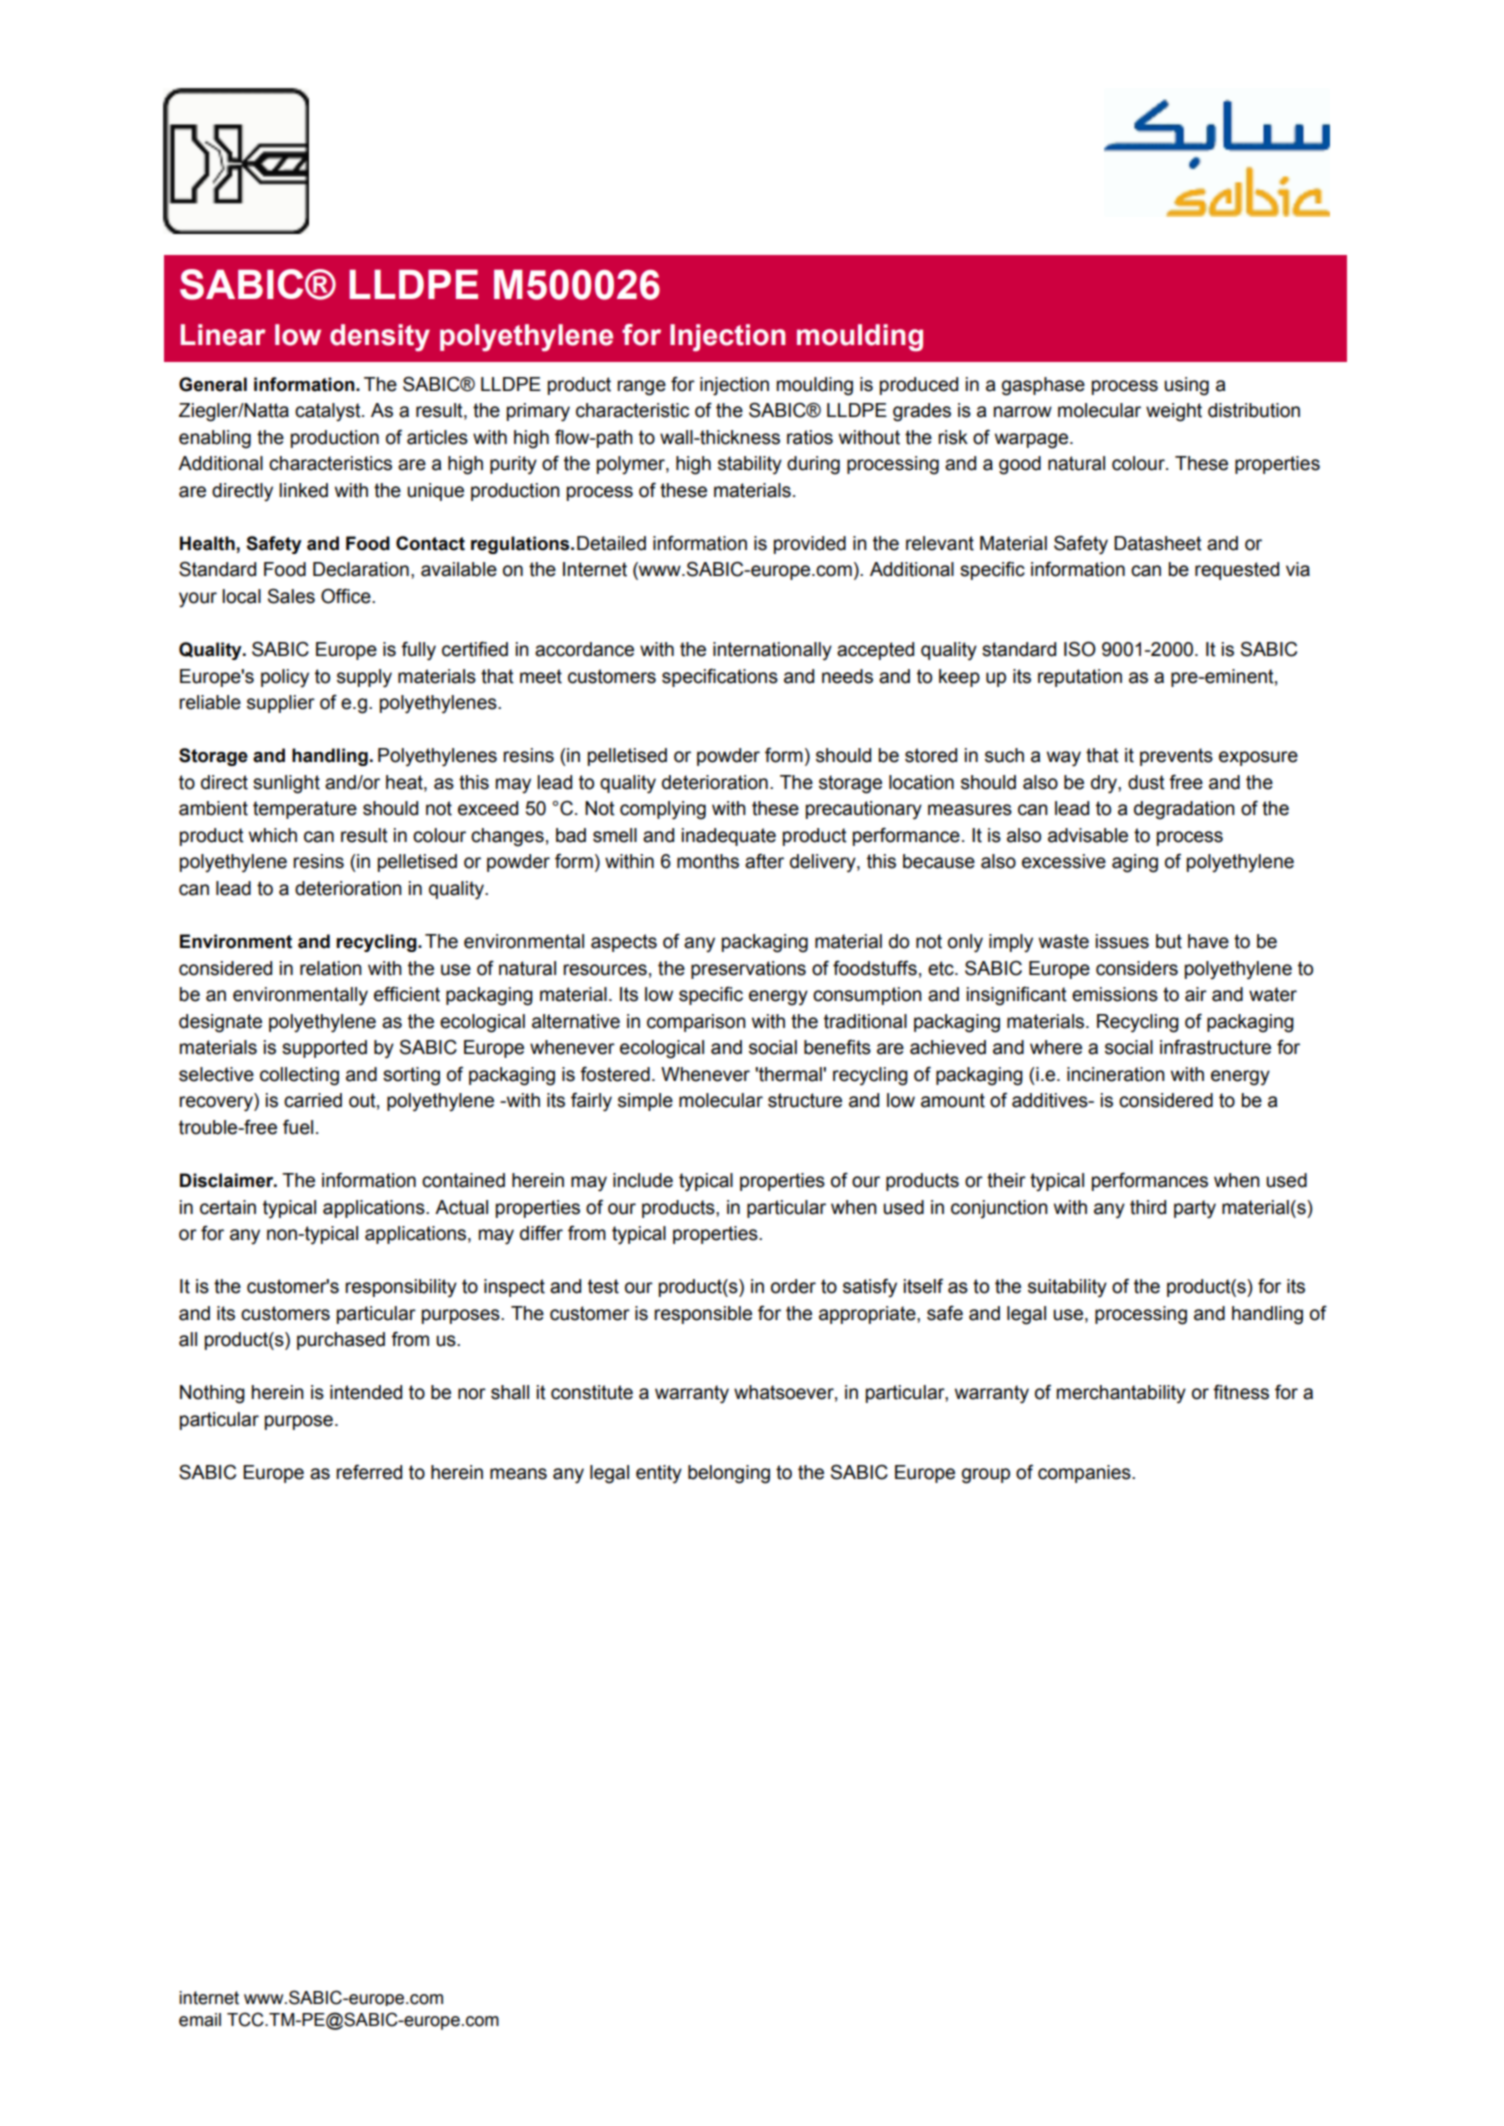  Describe the element at coordinates (1186, 386) in the document. I see `using` at that location.
